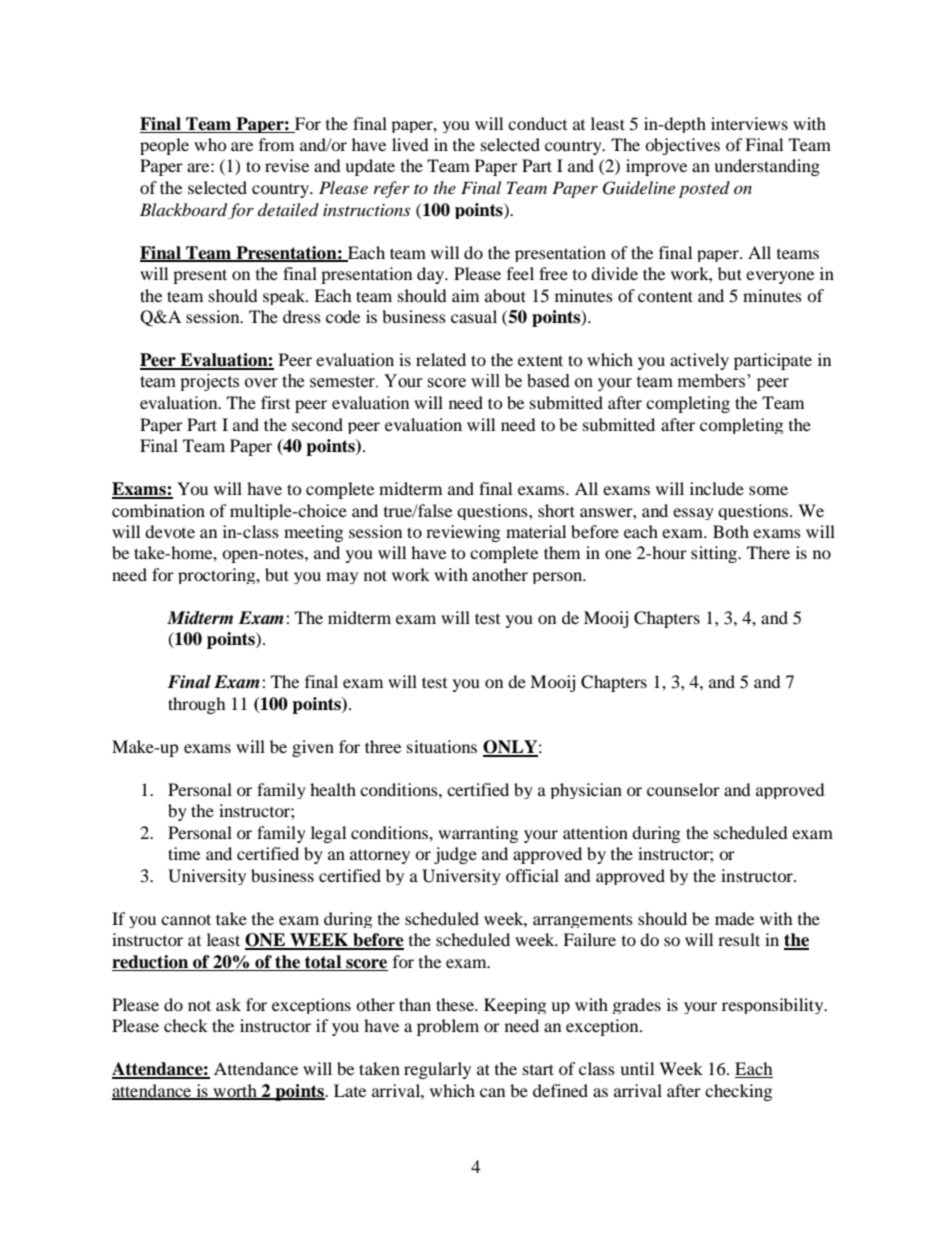 This document has width=952, height=1233. I want to click on include, so click(717, 488).
